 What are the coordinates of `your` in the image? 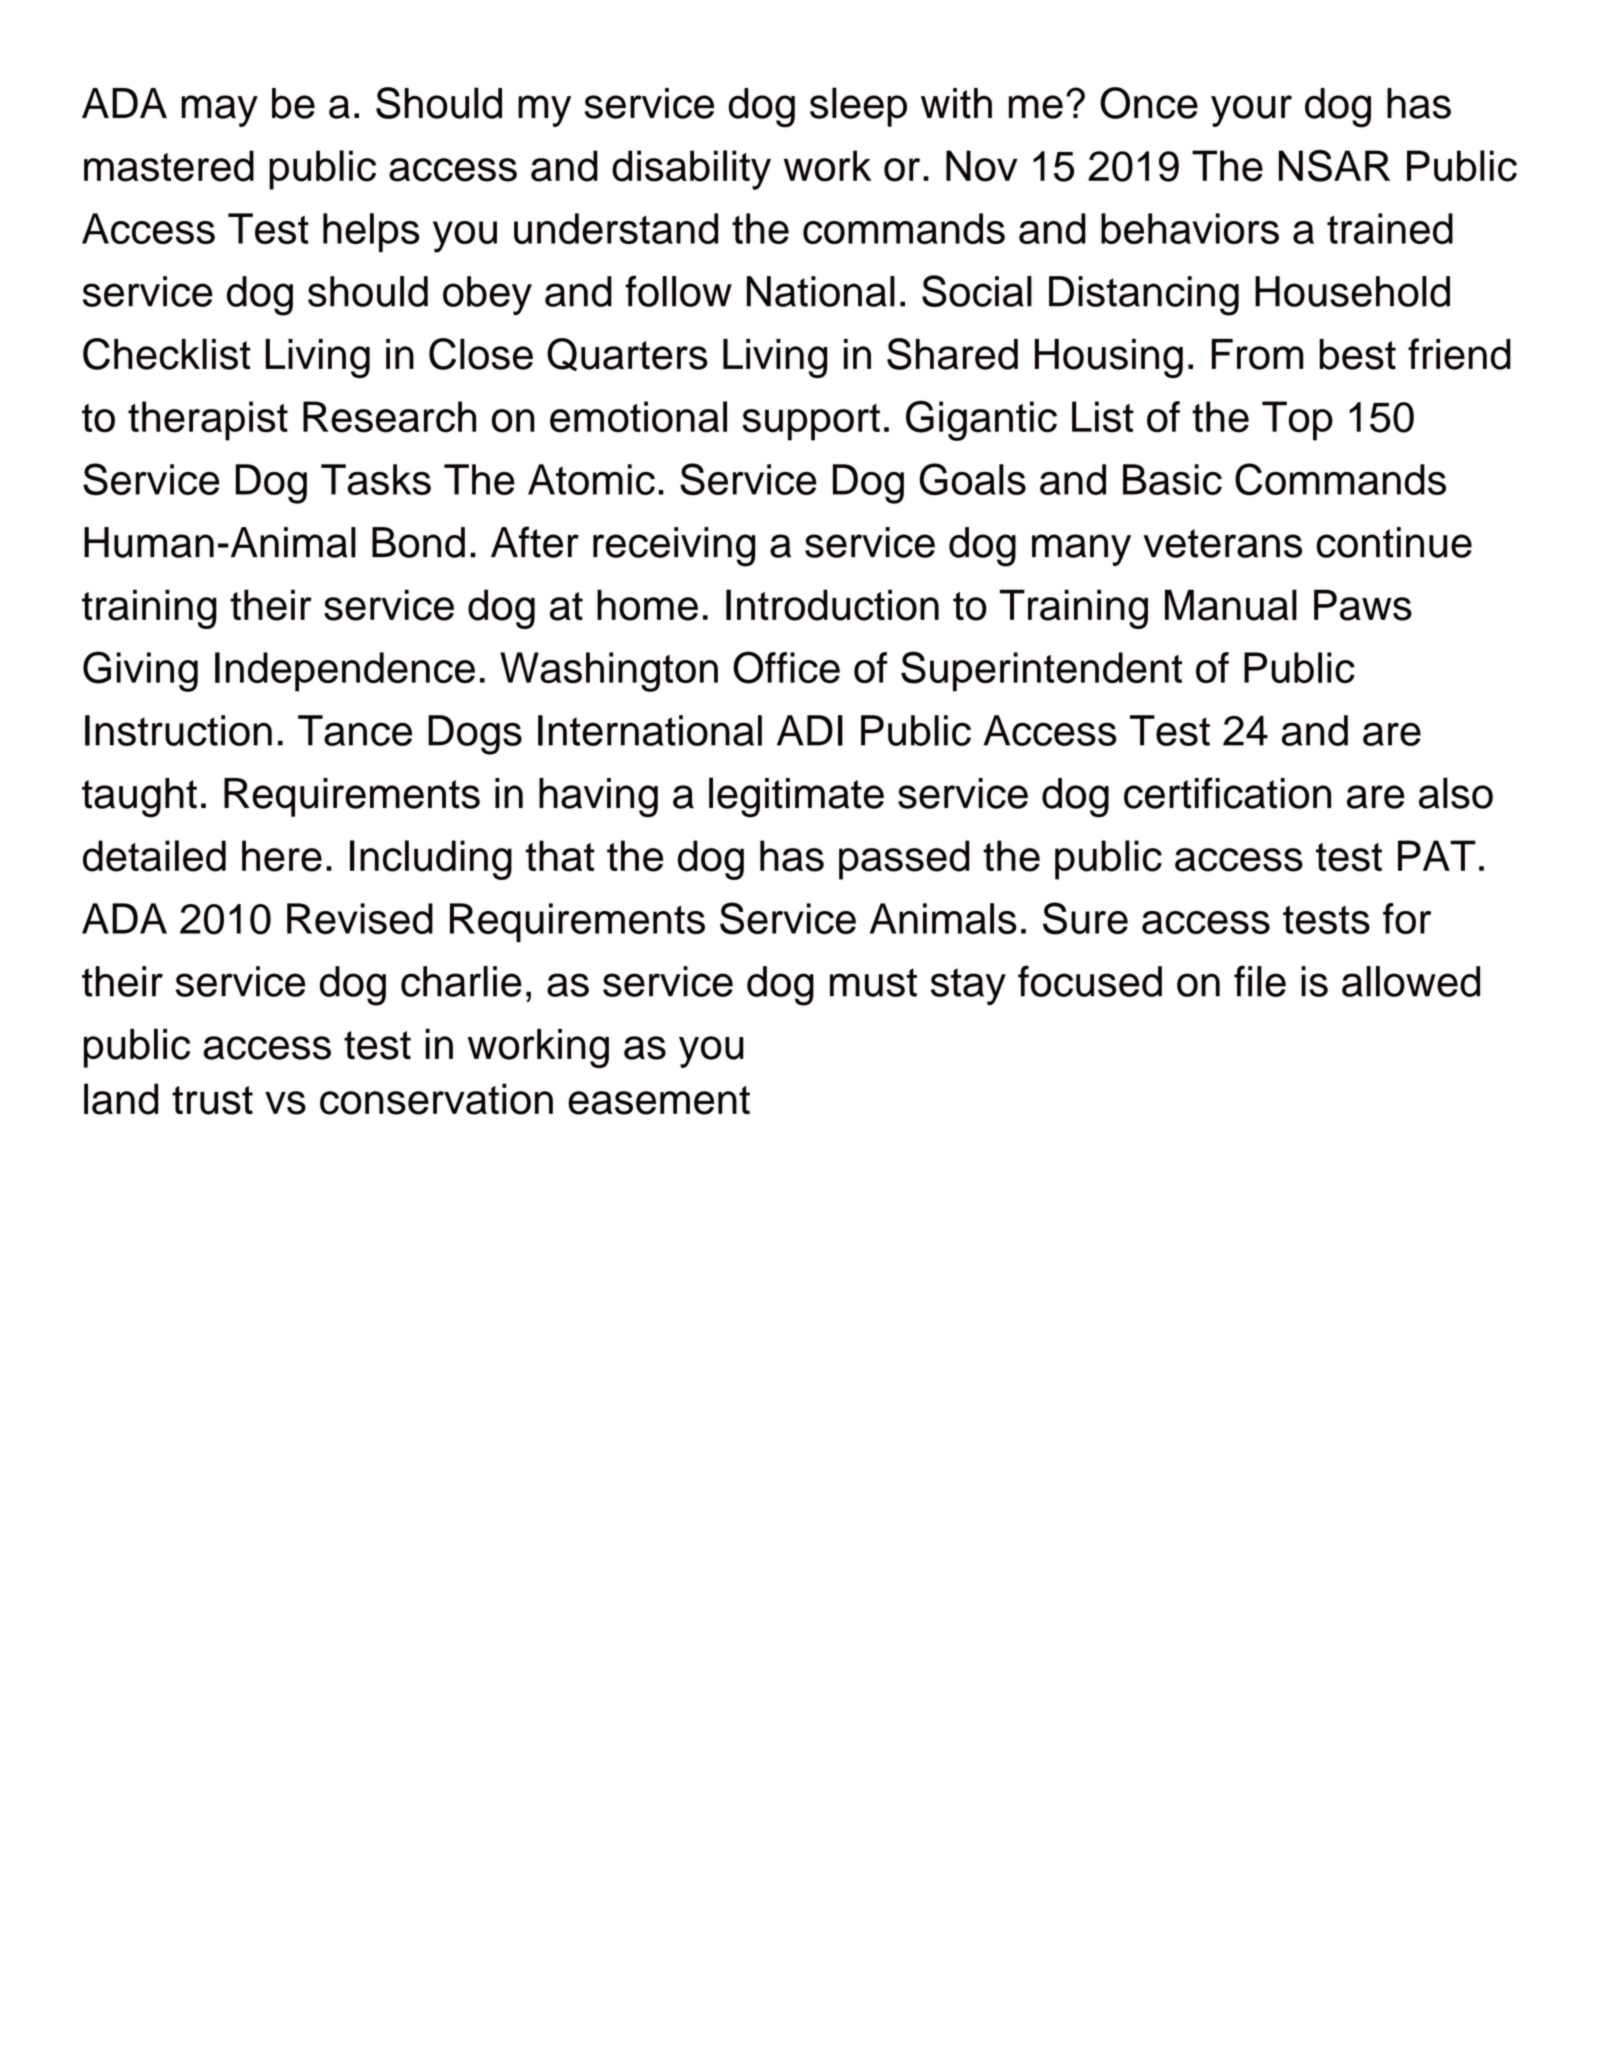 It's located at (1251, 111).
